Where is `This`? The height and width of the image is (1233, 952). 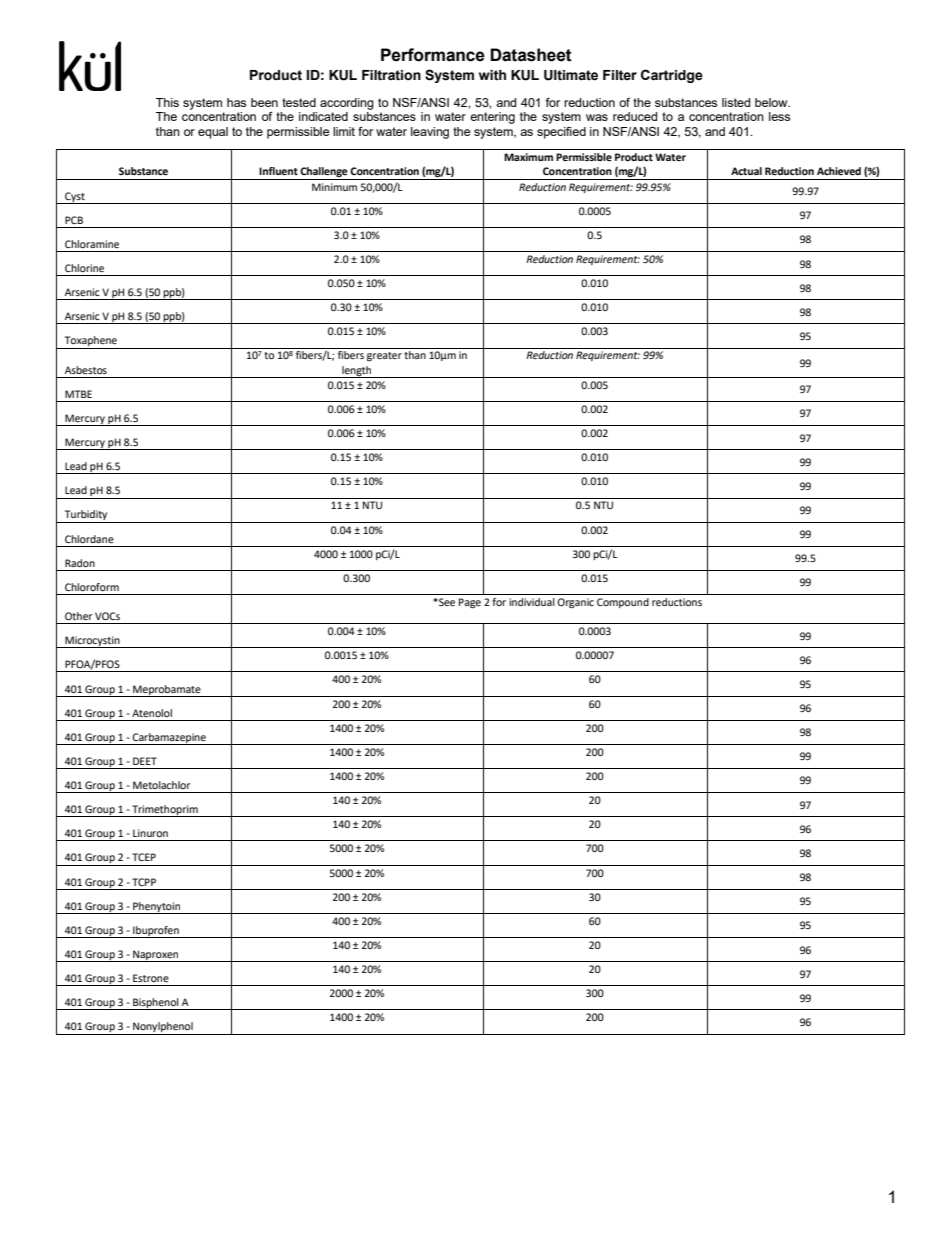
This is located at coordinates (167, 102).
